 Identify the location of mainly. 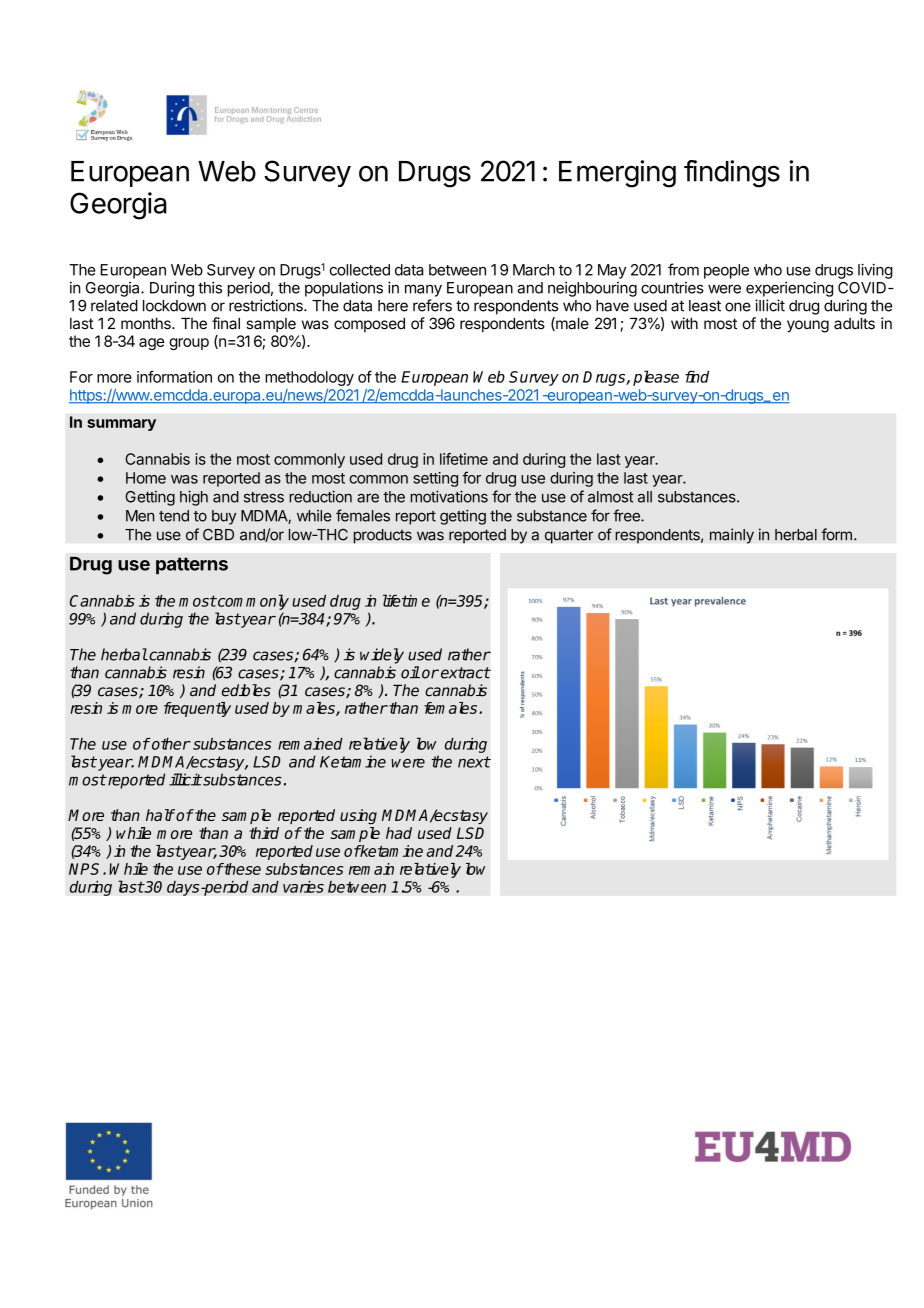
(732, 536).
